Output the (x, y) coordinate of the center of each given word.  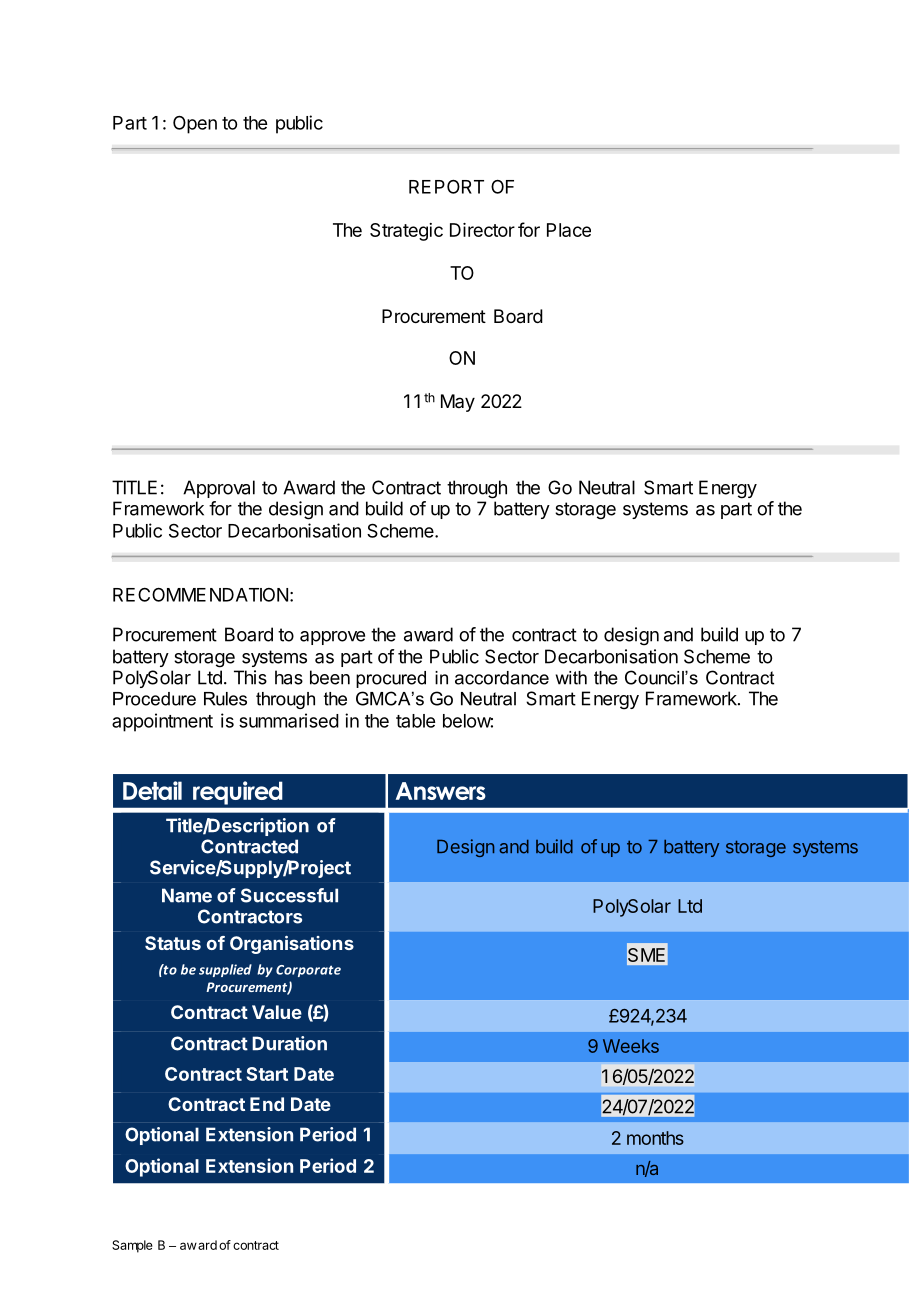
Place (569, 230)
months (655, 1138)
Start (267, 1074)
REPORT (446, 186)
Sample (132, 1246)
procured (391, 679)
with (571, 678)
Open (195, 124)
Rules (225, 699)
